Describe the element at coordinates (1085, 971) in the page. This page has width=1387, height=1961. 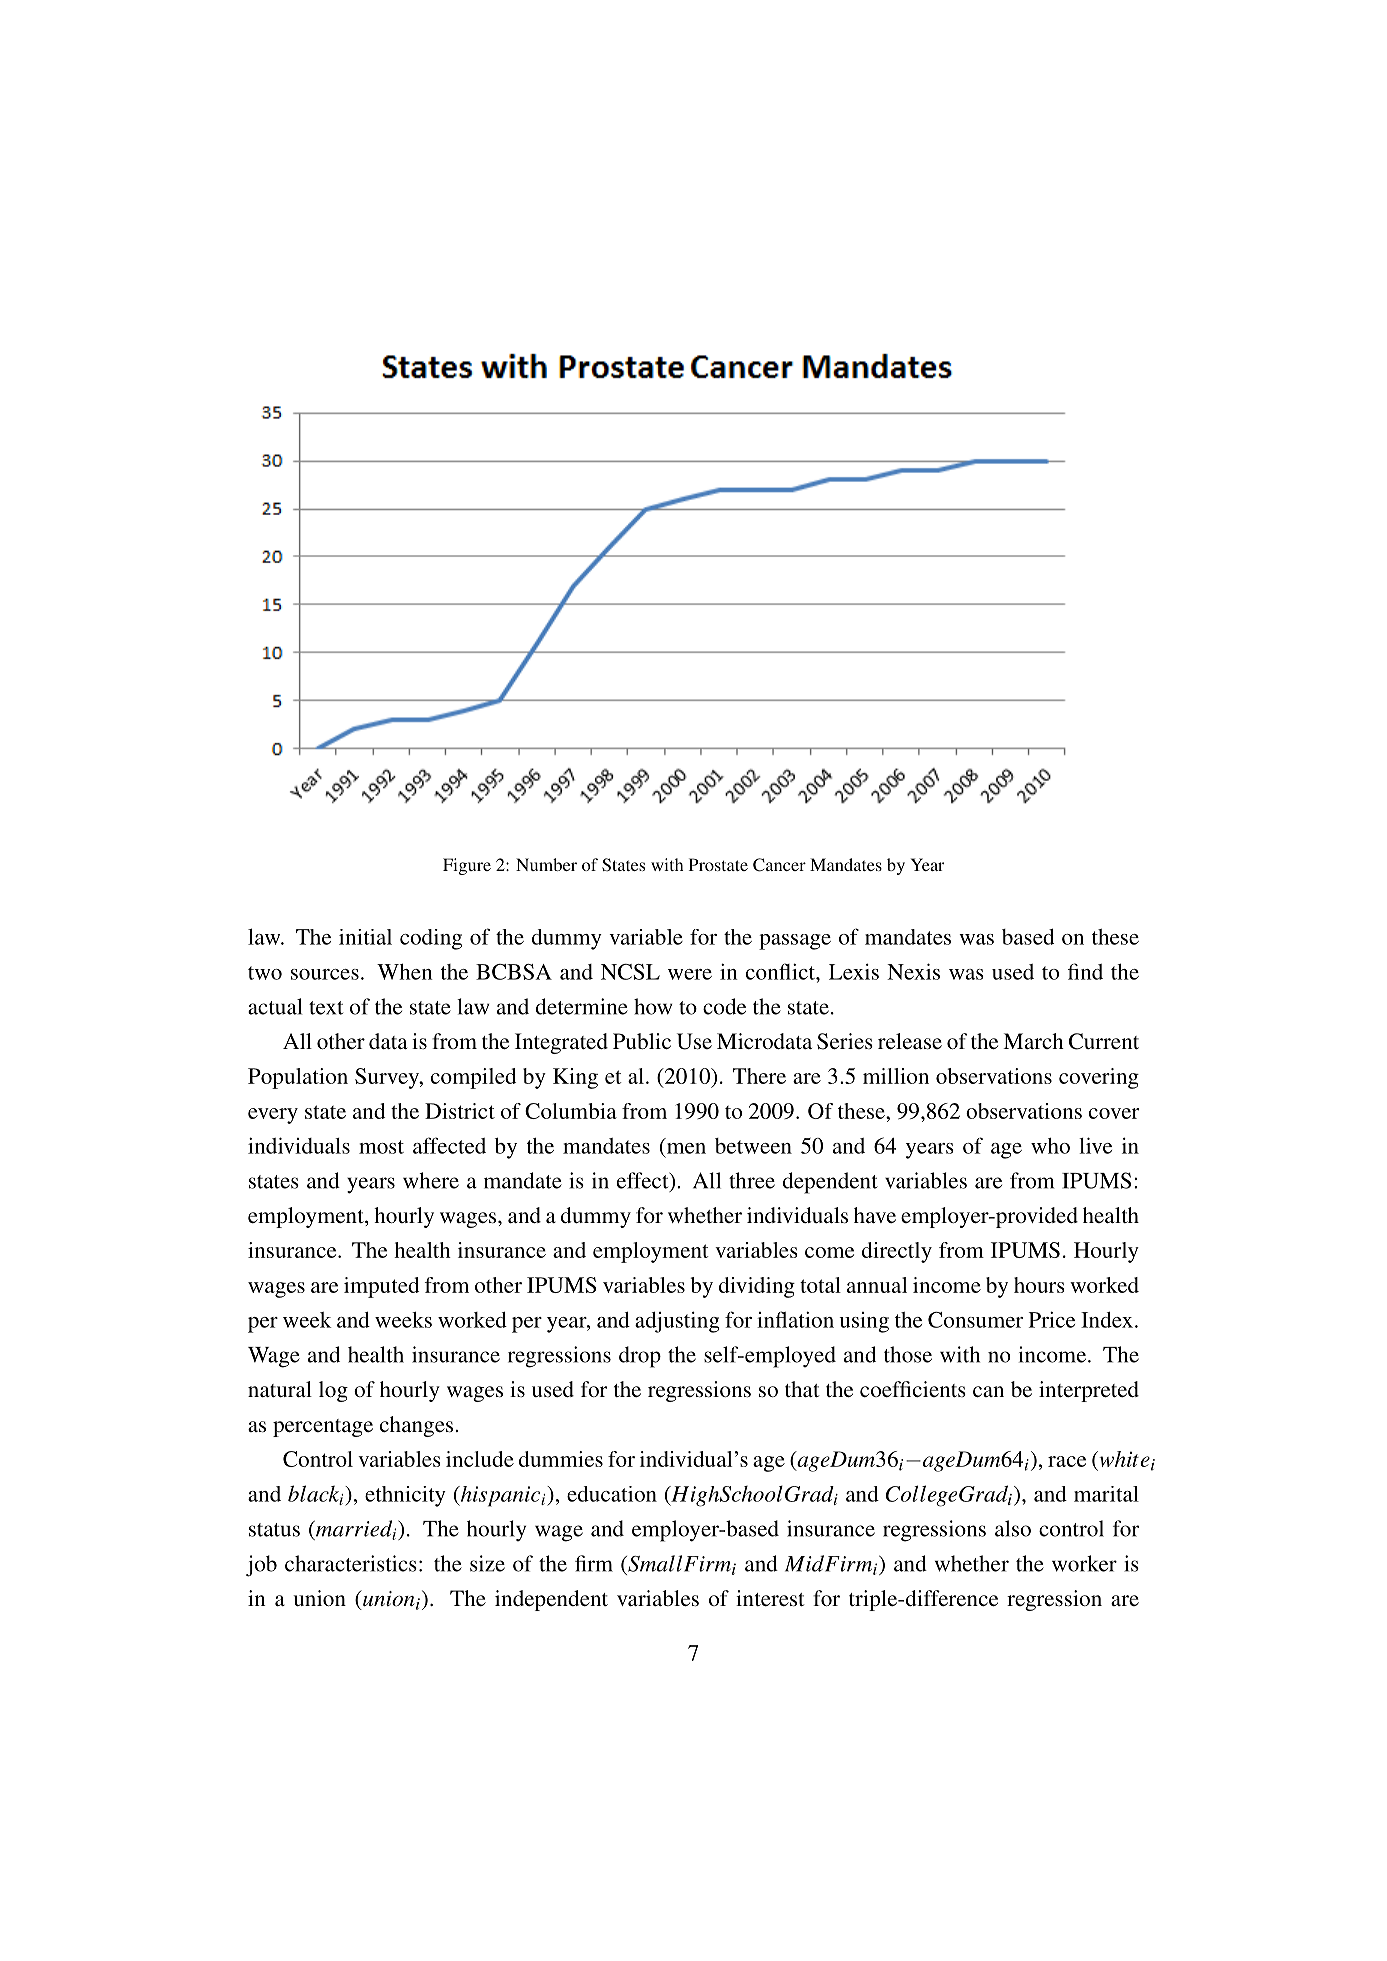
I see `find` at that location.
